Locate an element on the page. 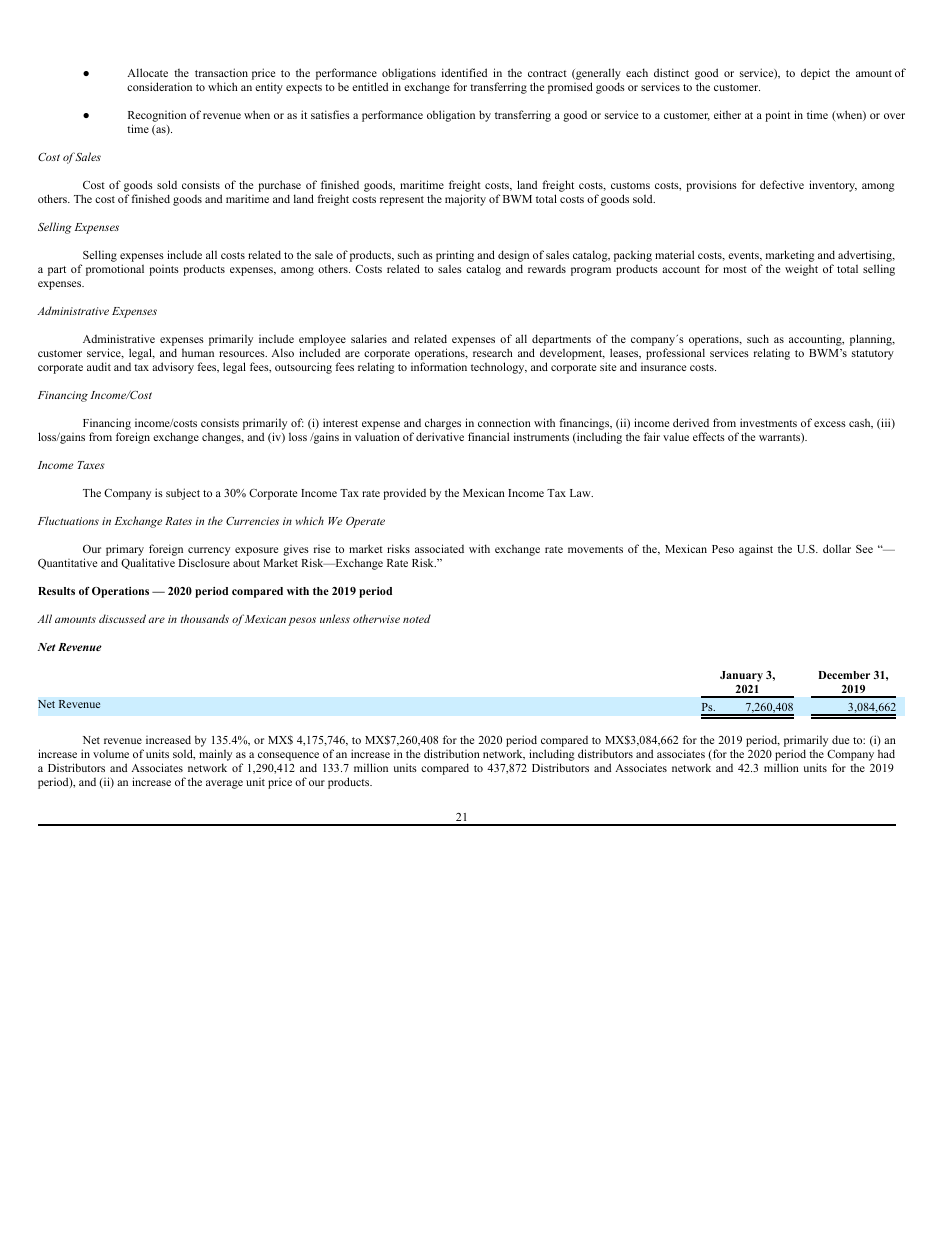  identified is located at coordinates (464, 72).
